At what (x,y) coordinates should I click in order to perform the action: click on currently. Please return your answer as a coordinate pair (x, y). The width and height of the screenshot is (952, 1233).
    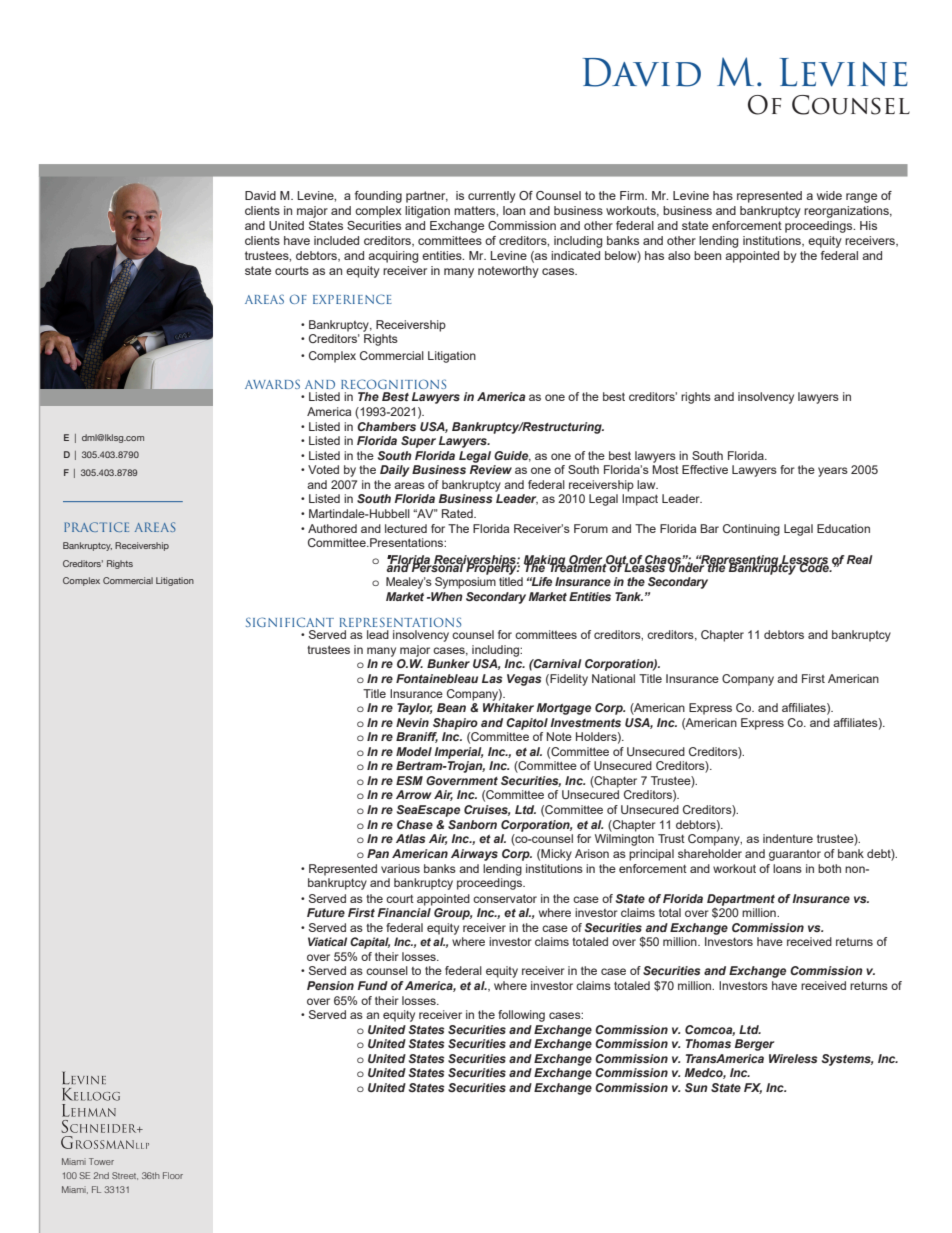
    Looking at the image, I should click on (492, 197).
